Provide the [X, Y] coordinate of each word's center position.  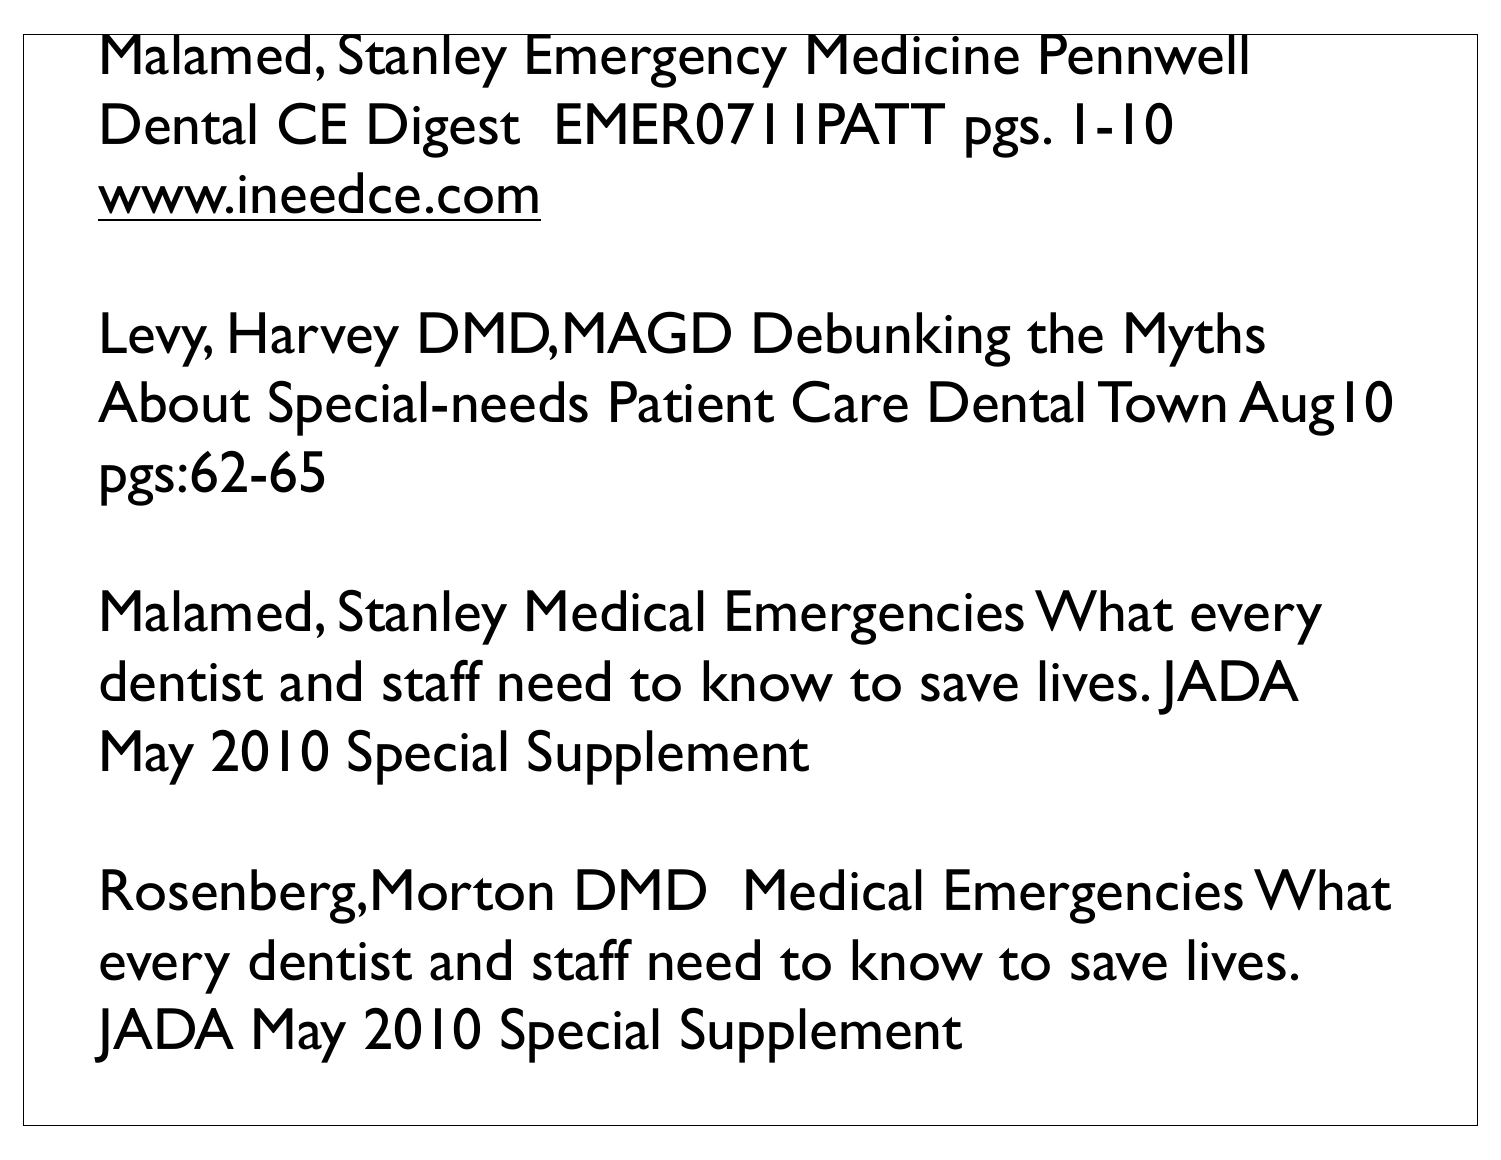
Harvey [314, 339]
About [174, 402]
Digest [444, 130]
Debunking [882, 339]
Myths [1195, 339]
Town [1162, 402]
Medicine [914, 54]
